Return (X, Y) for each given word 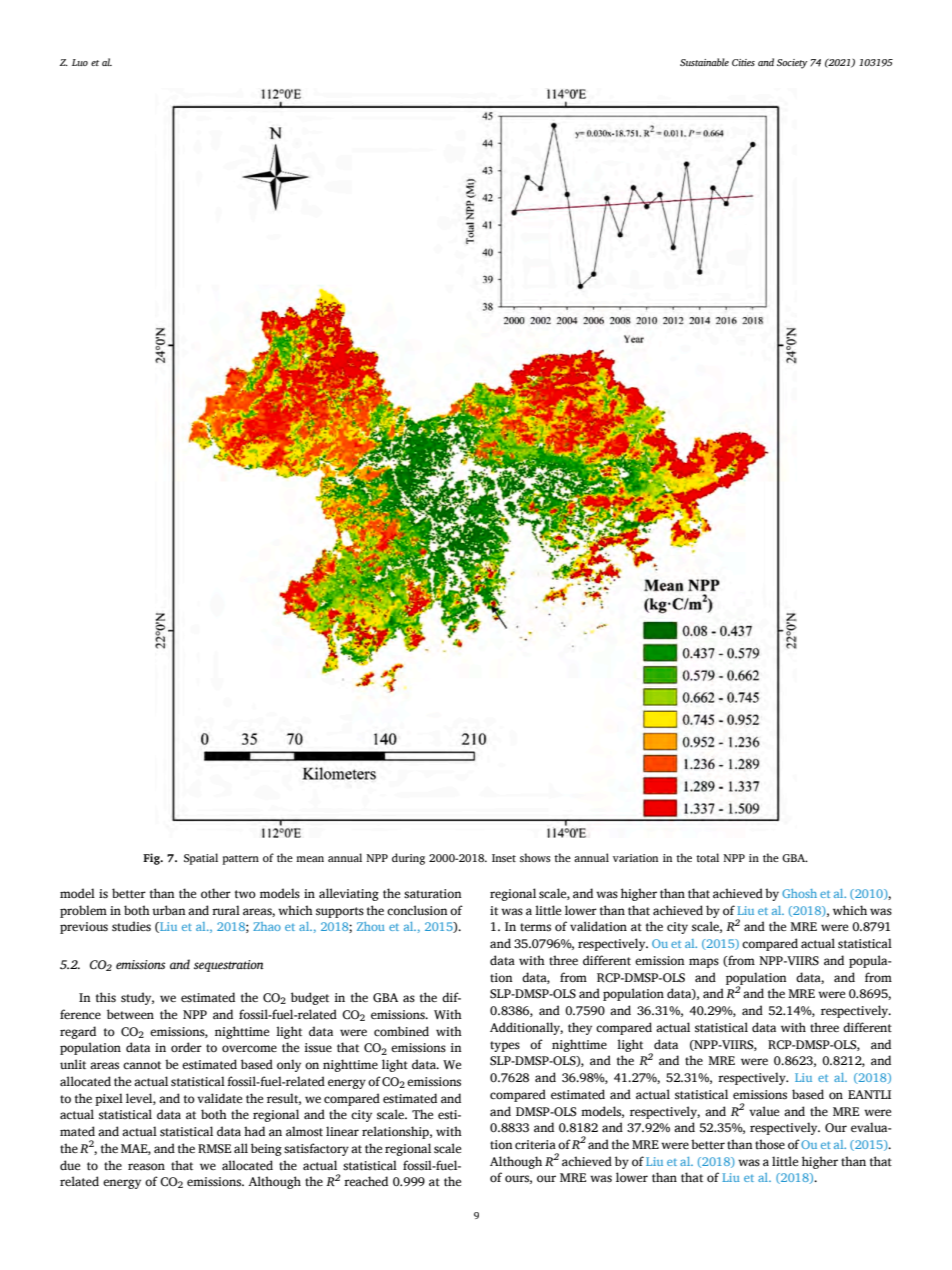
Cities (743, 62)
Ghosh (799, 893)
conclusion (417, 910)
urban (169, 910)
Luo (80, 62)
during (408, 859)
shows (535, 857)
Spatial (201, 859)
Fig (152, 859)
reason (146, 1166)
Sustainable (704, 62)
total (707, 857)
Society (792, 64)
